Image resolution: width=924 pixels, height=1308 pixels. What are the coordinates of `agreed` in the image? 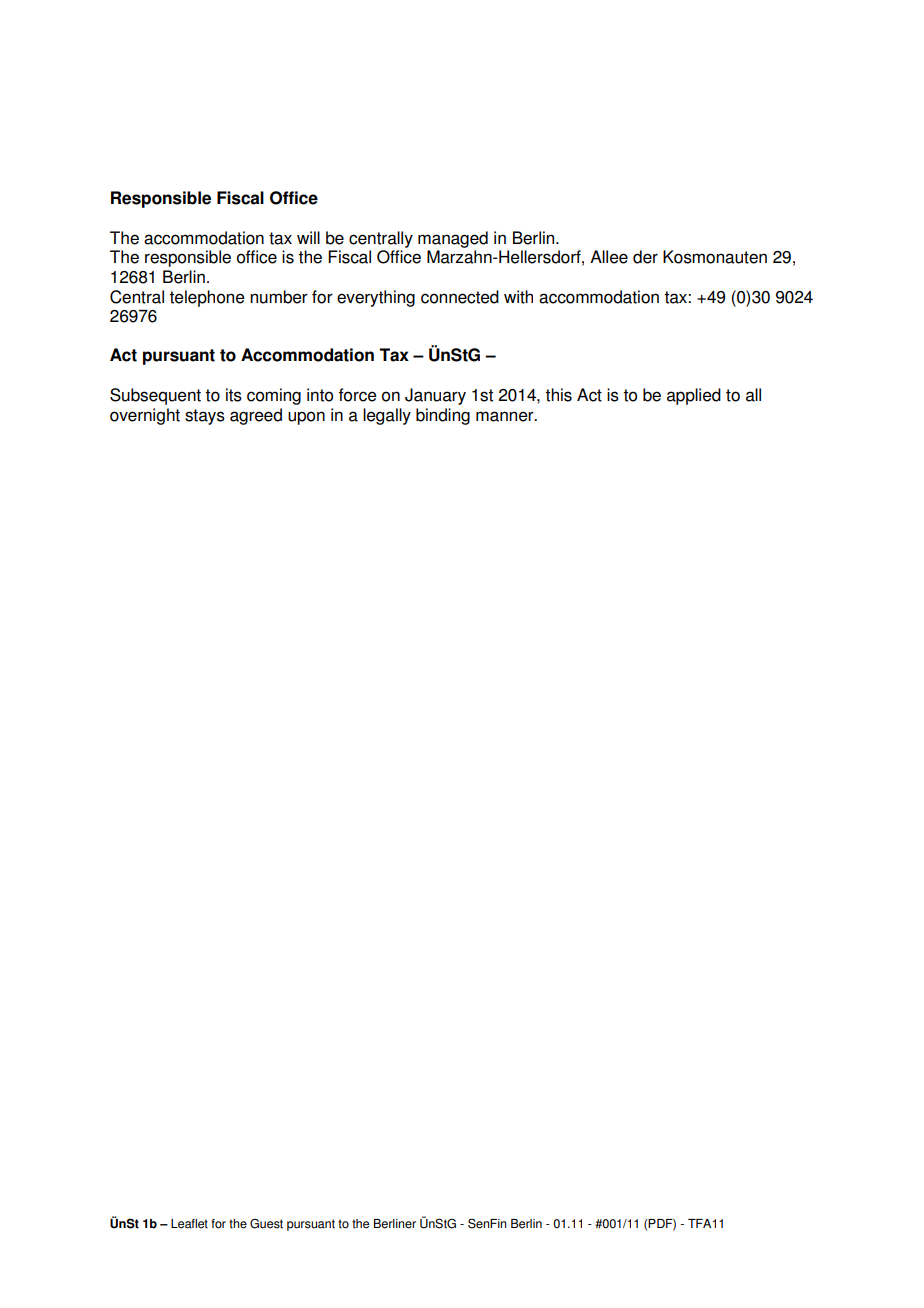 It's located at (256, 416).
